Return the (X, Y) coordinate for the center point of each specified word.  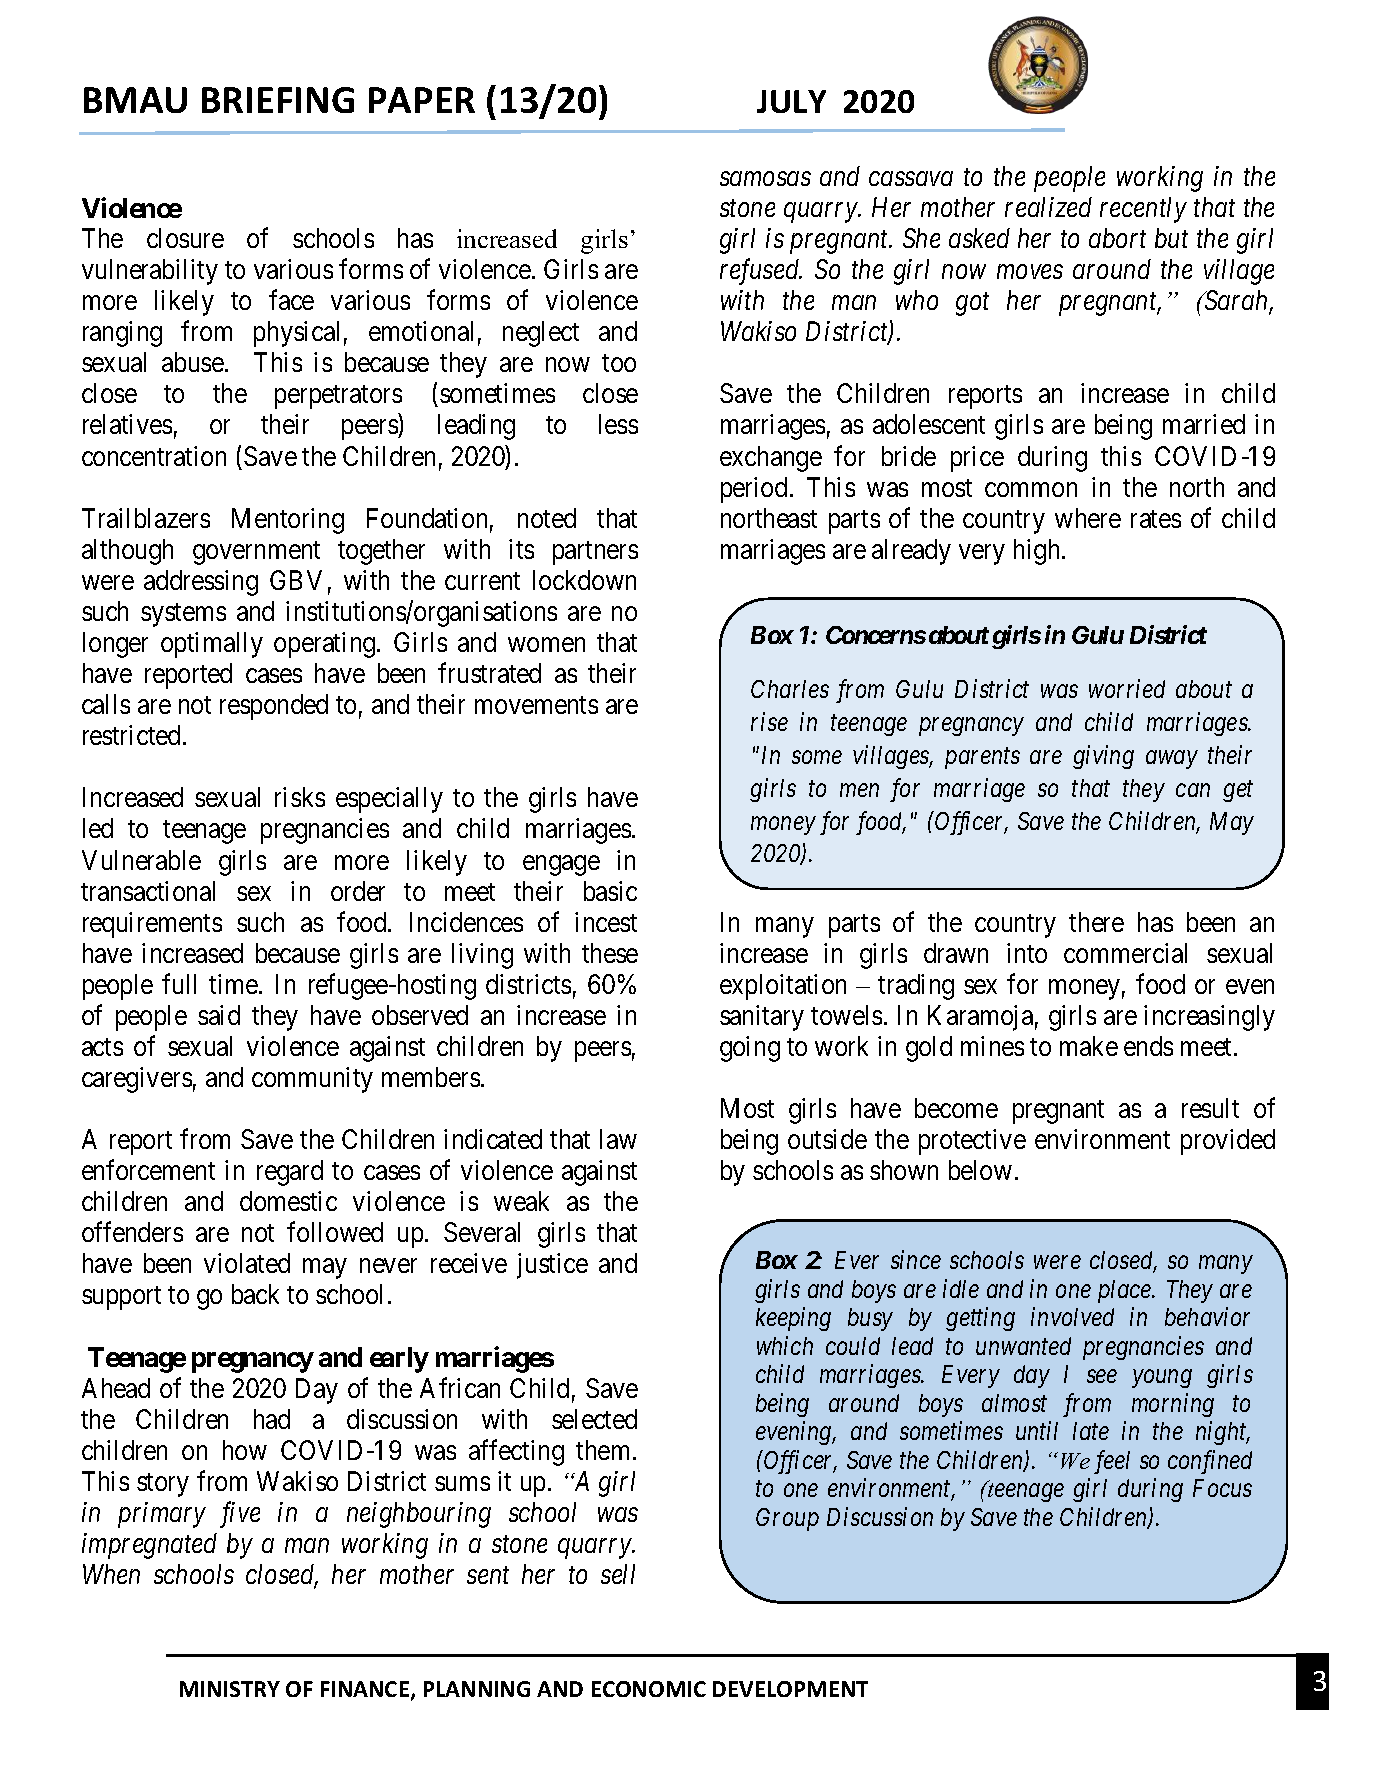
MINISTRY (230, 1689)
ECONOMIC (649, 1689)
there (1096, 922)
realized (1048, 207)
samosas (765, 179)
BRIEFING (278, 100)
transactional (148, 891)
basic (610, 891)
